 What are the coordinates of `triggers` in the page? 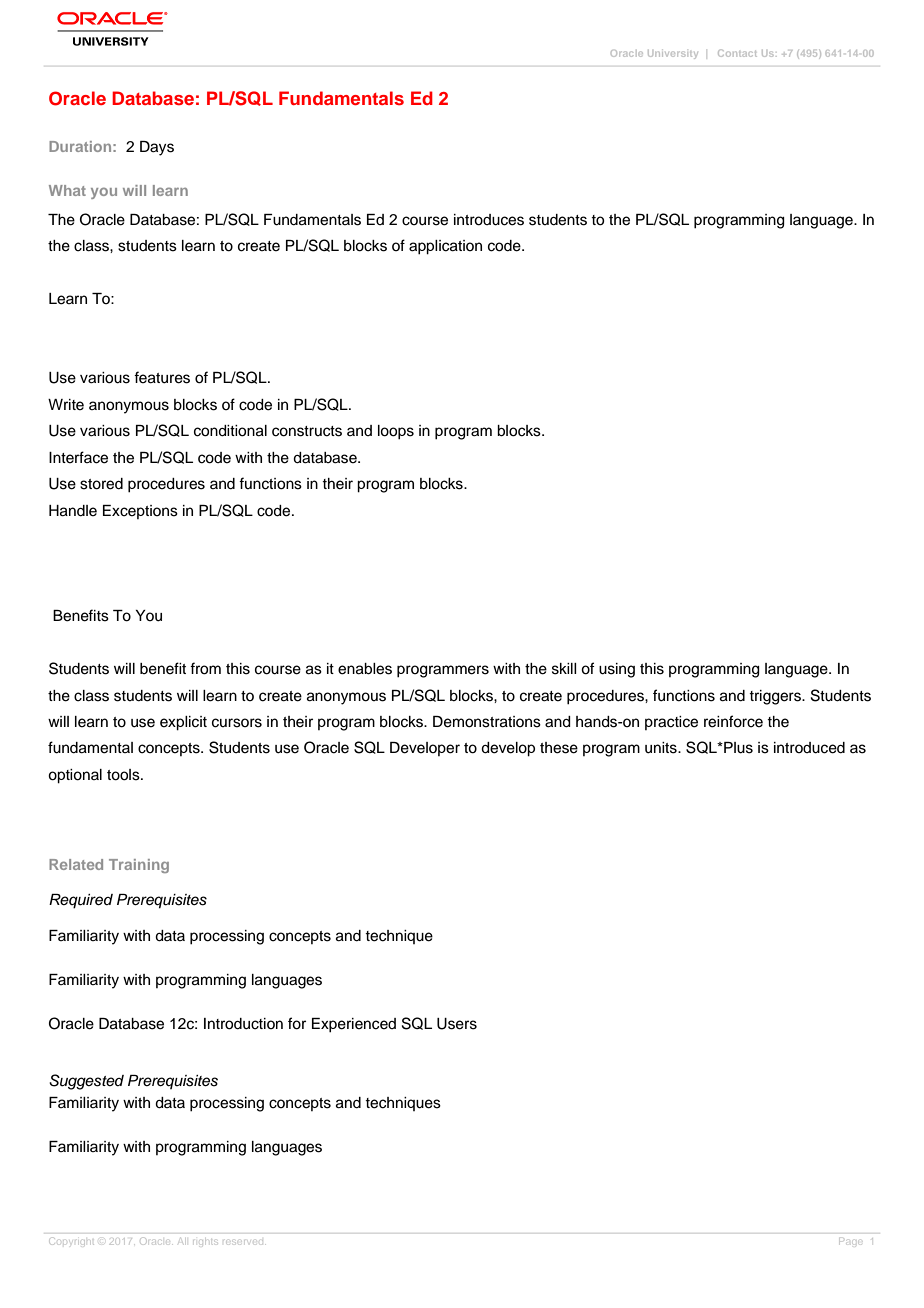 It's located at (776, 697).
